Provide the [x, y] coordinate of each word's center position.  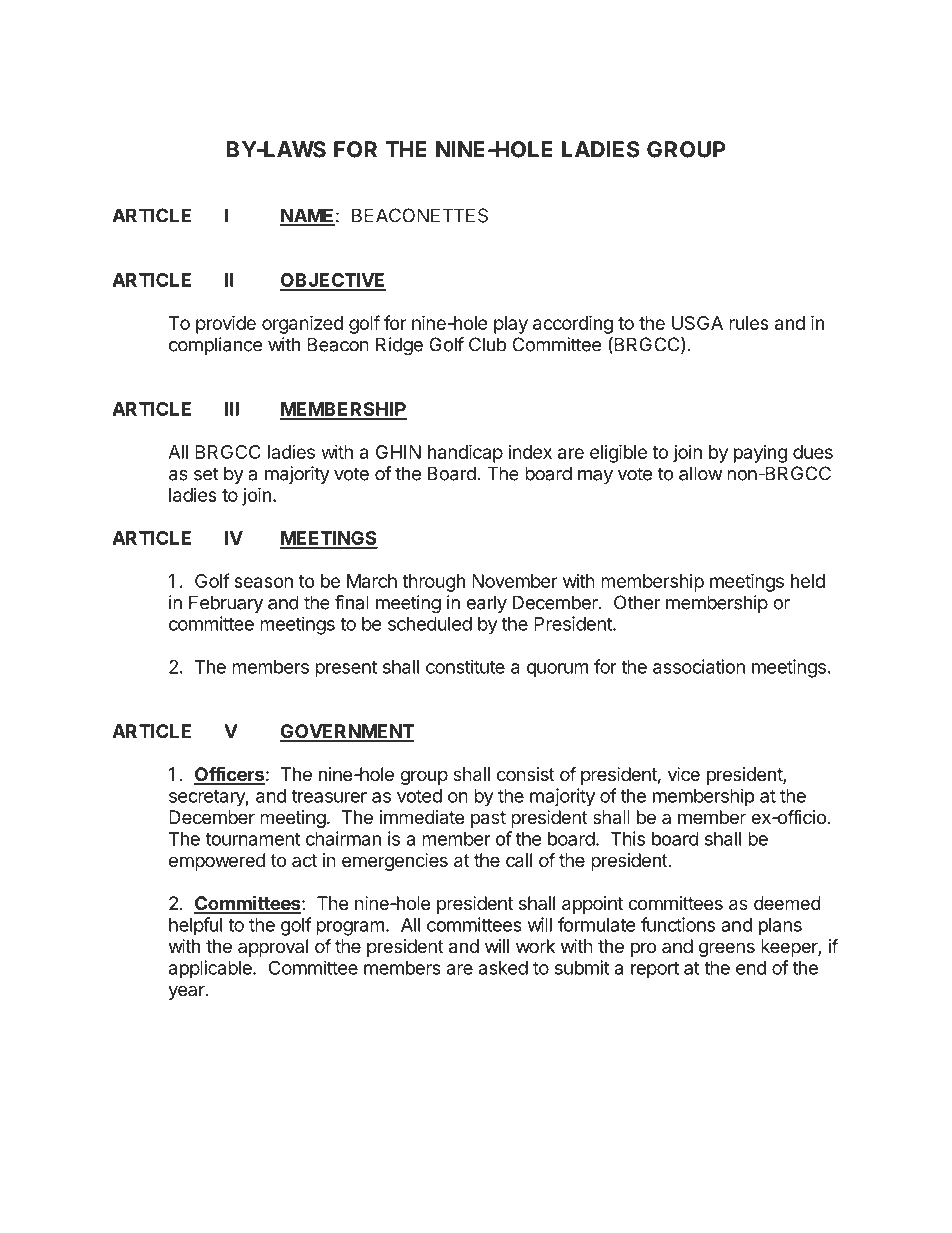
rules [749, 323]
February [226, 604]
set [206, 474]
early [486, 604]
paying [760, 454]
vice [684, 774]
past [488, 819]
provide [226, 324]
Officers [229, 775]
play [511, 325]
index [530, 452]
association [699, 666]
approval [273, 948]
